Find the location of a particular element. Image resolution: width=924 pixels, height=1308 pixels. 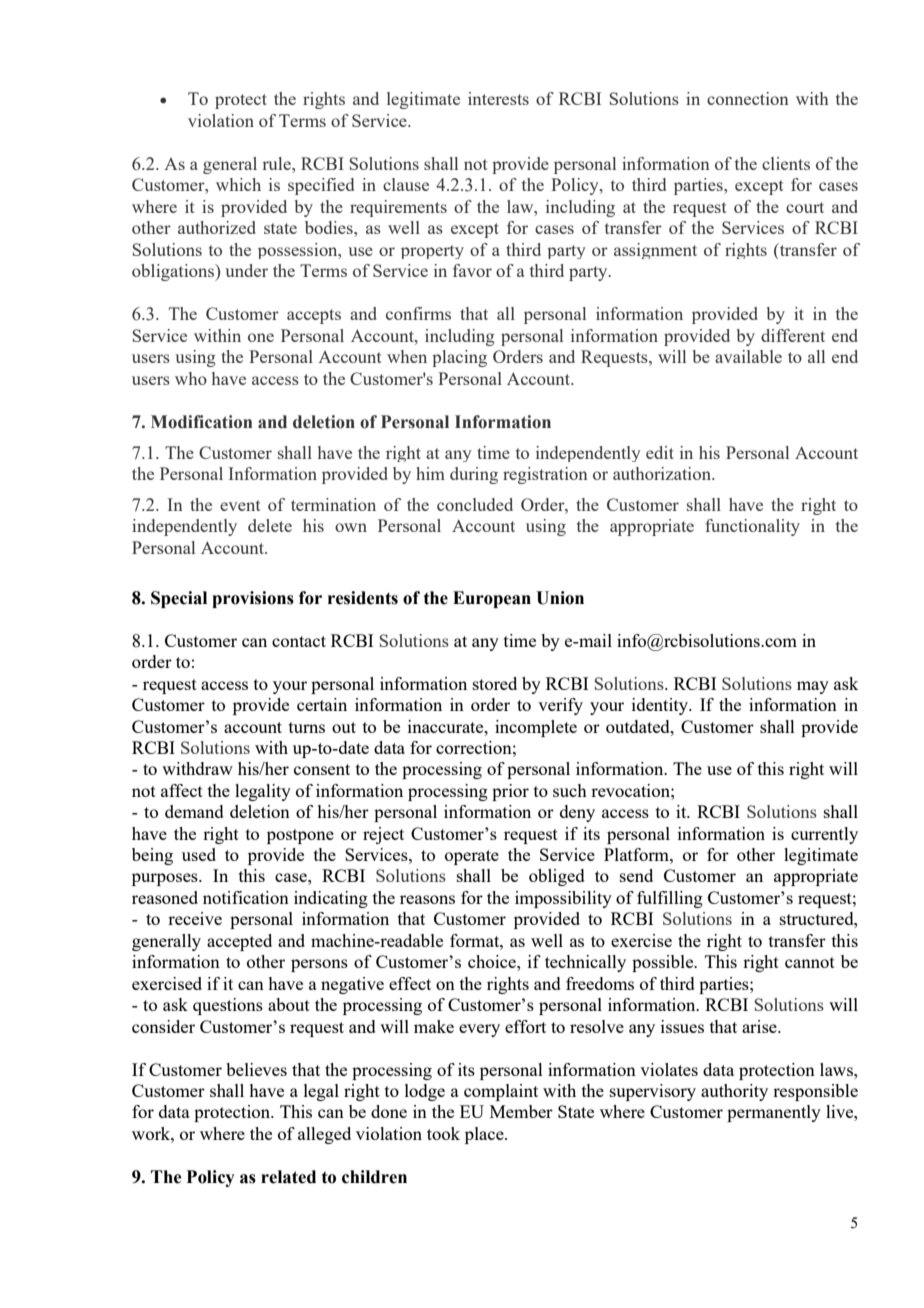

functionality is located at coordinates (752, 527).
